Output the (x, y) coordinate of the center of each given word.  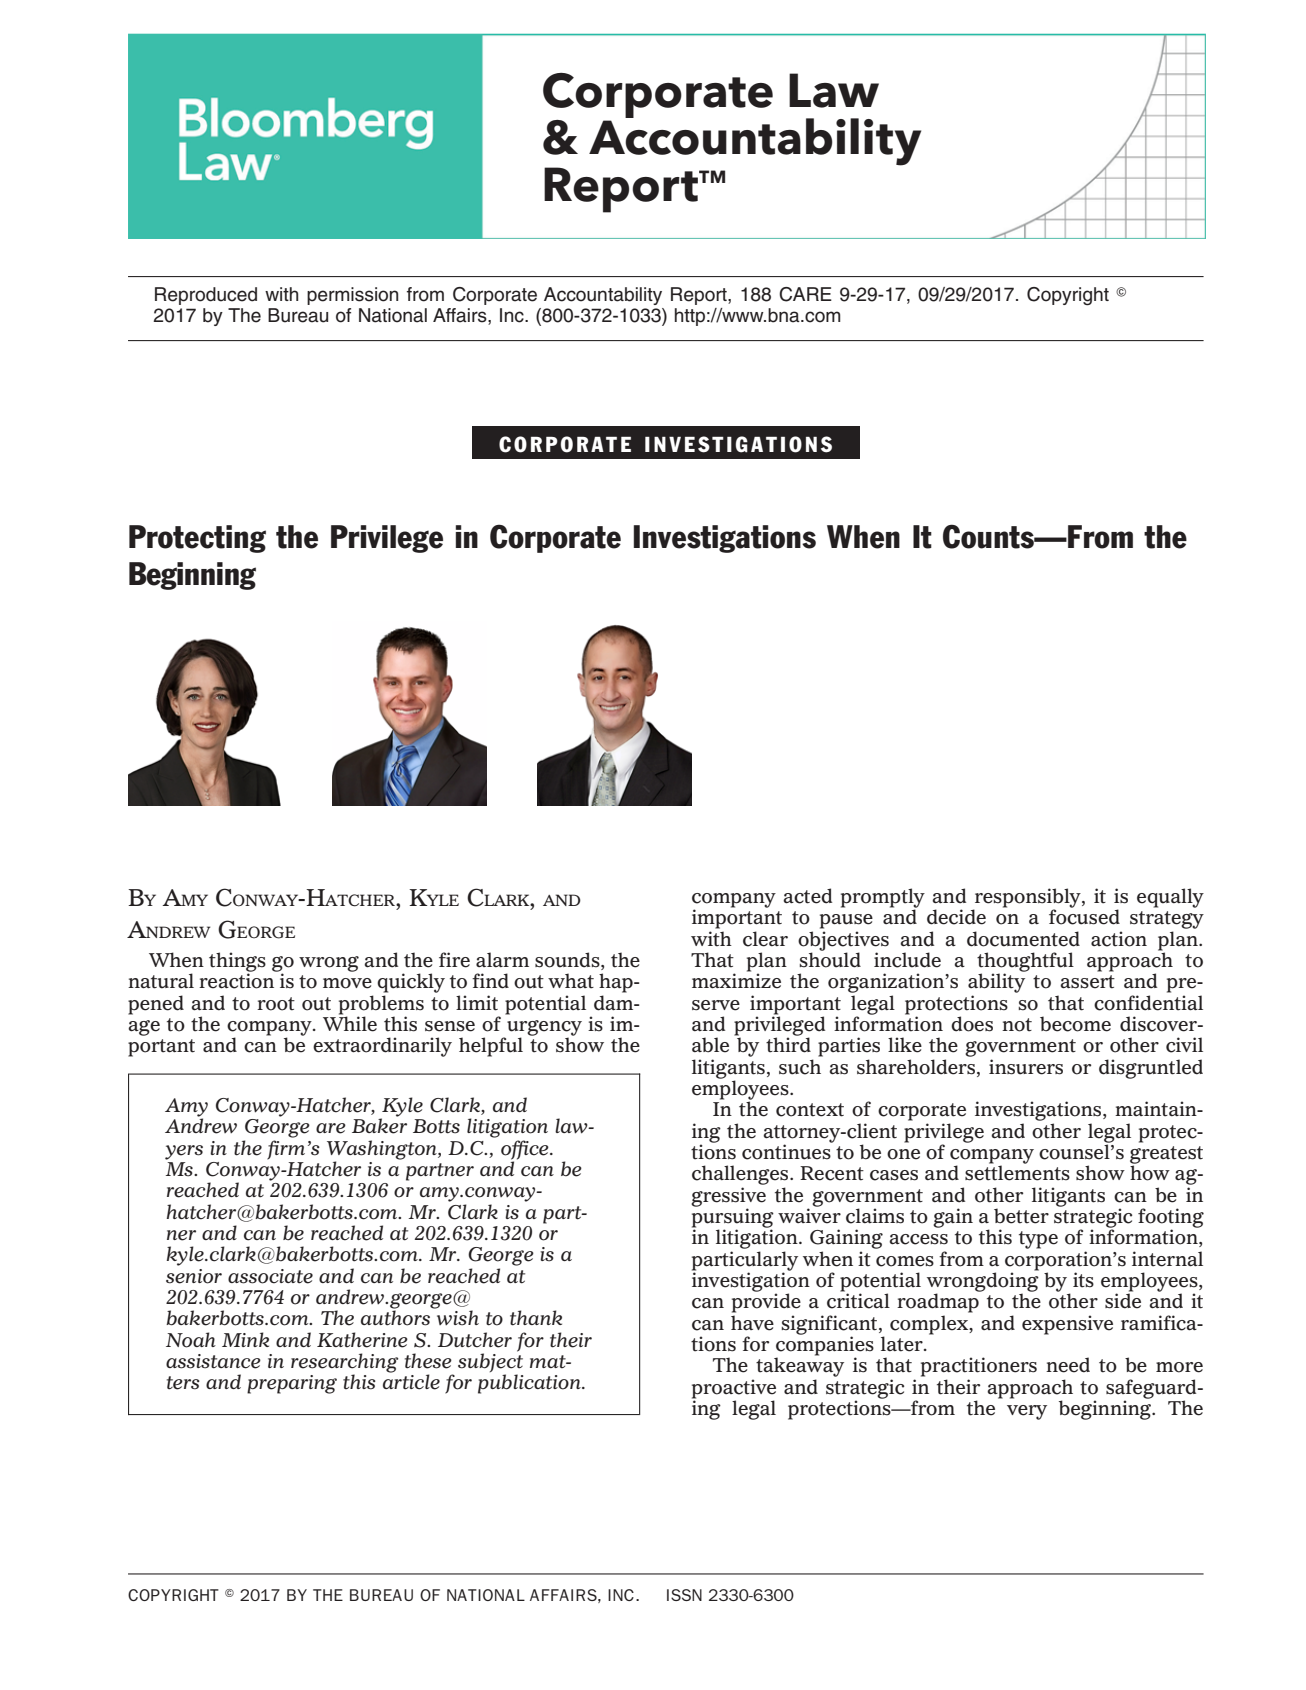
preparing (292, 1384)
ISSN (684, 1595)
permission (352, 296)
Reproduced (206, 296)
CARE (805, 294)
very (1027, 1412)
